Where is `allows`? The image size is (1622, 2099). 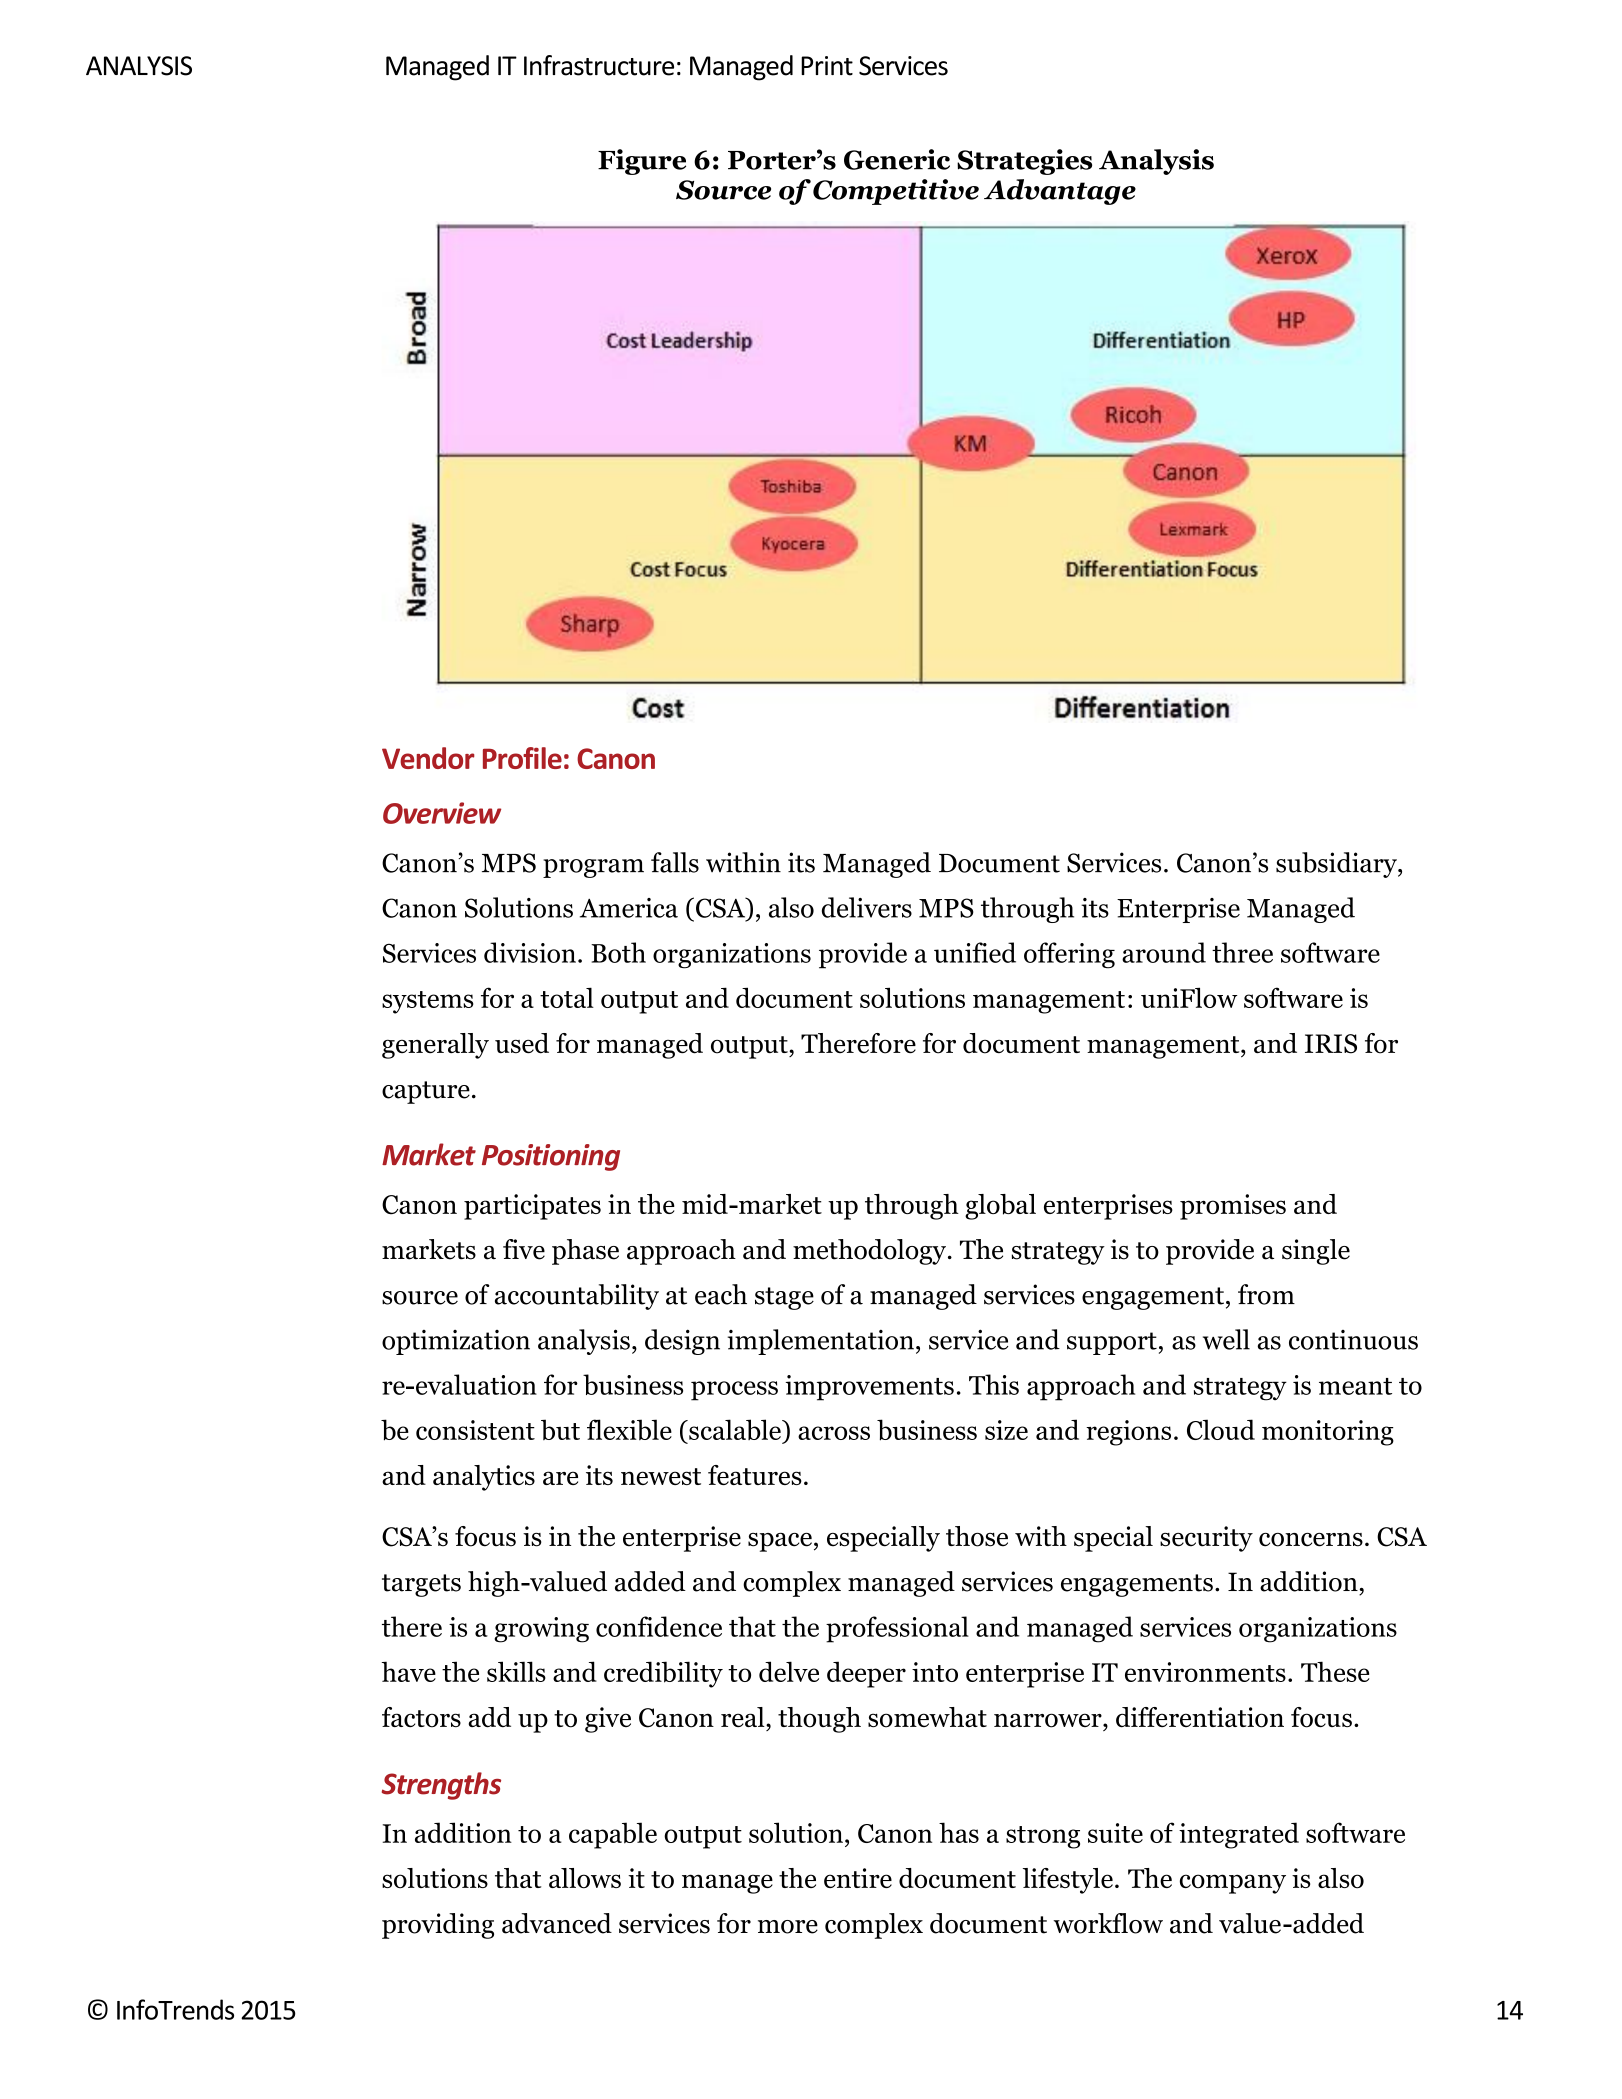 allows is located at coordinates (585, 1878).
